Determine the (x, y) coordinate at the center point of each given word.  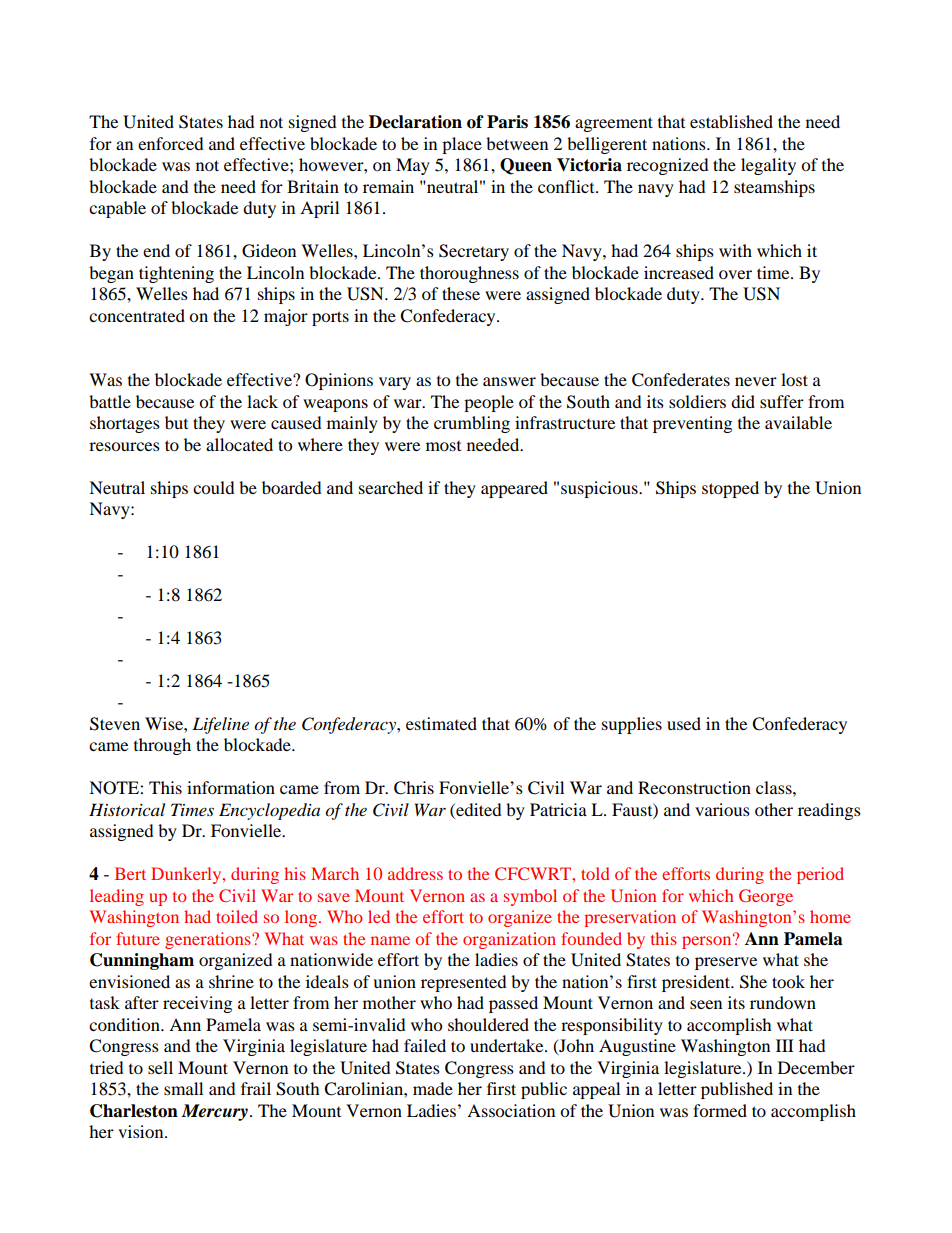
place (462, 145)
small (183, 1088)
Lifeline (220, 725)
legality (768, 166)
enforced (171, 143)
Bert (130, 873)
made (433, 1088)
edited (478, 809)
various (722, 809)
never (756, 381)
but (176, 422)
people (489, 403)
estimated (441, 723)
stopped (730, 489)
